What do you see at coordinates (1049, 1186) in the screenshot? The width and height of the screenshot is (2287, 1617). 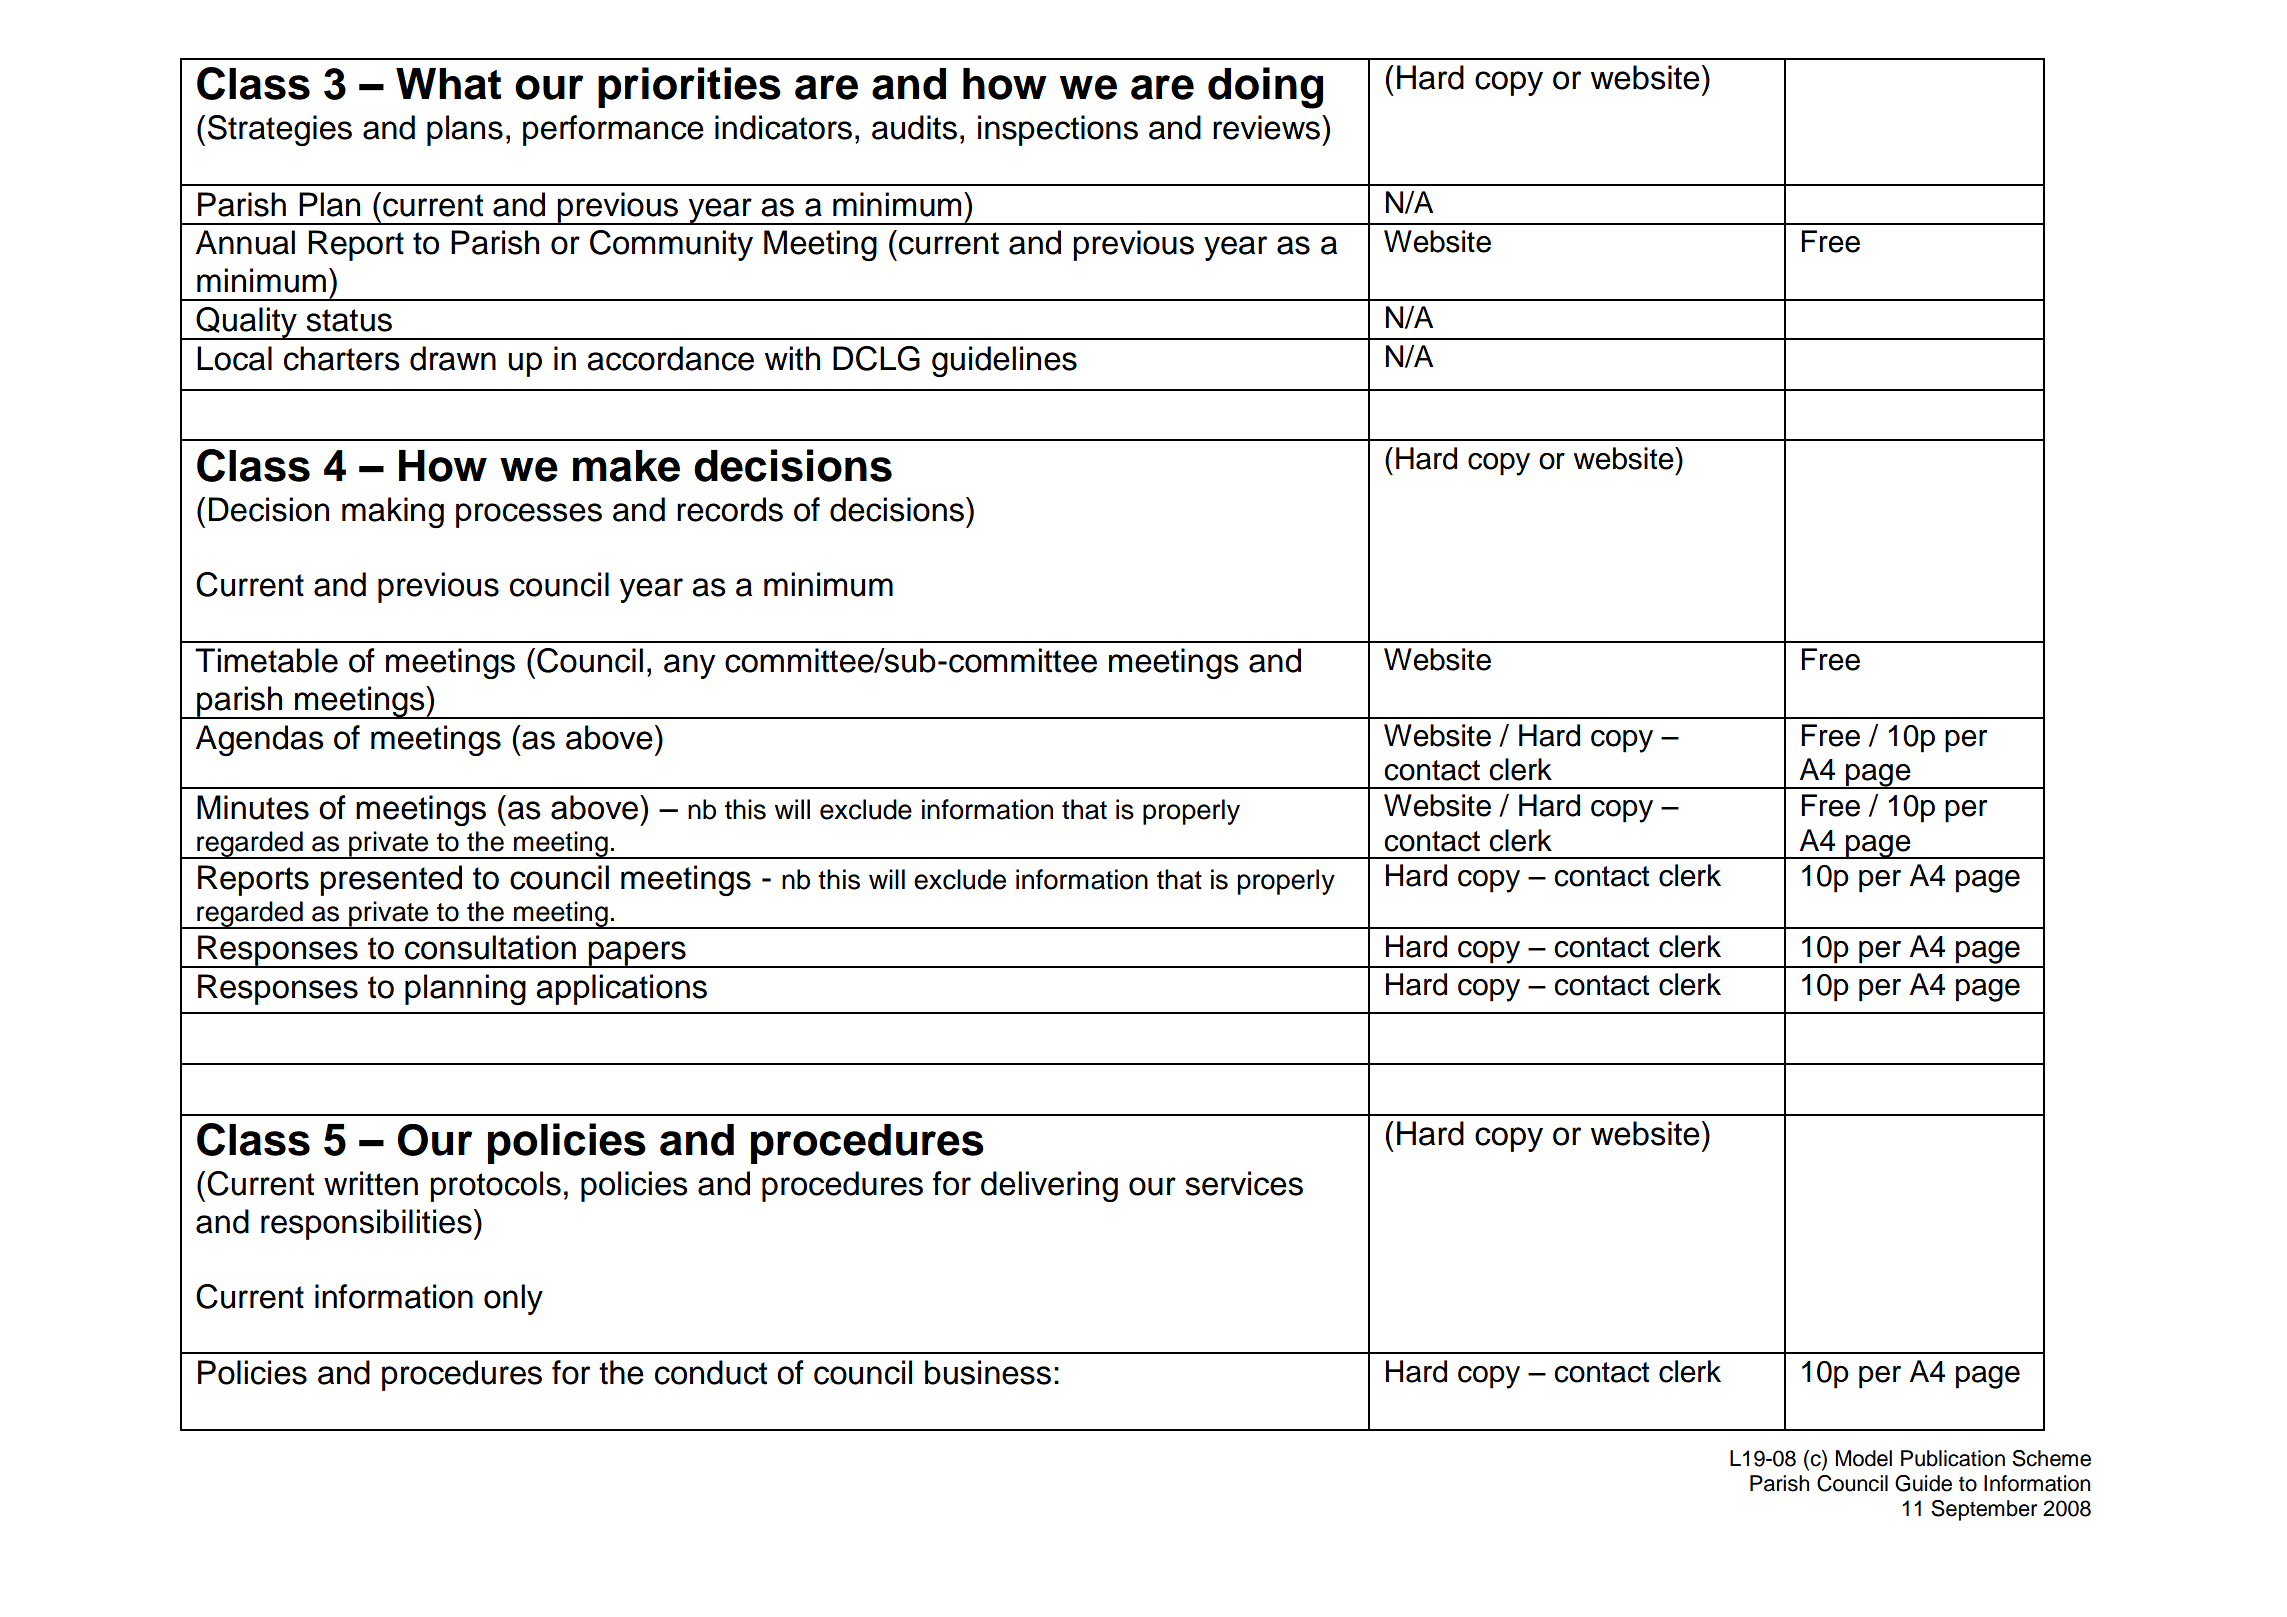 I see `delivering` at bounding box center [1049, 1186].
